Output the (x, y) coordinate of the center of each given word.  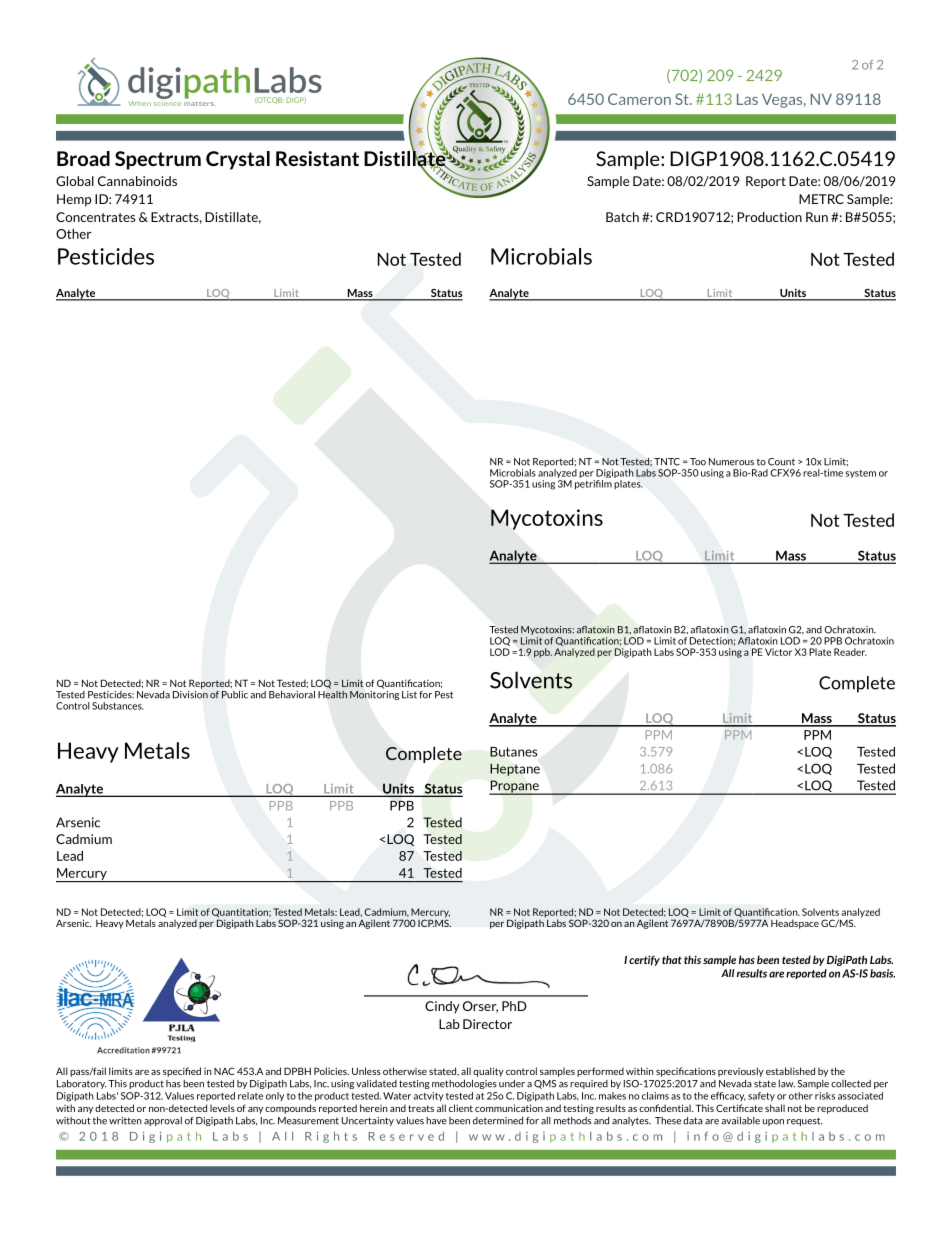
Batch (622, 217)
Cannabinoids (137, 181)
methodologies (464, 1084)
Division (190, 693)
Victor (778, 652)
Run (817, 217)
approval (163, 1121)
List (409, 695)
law (787, 1084)
